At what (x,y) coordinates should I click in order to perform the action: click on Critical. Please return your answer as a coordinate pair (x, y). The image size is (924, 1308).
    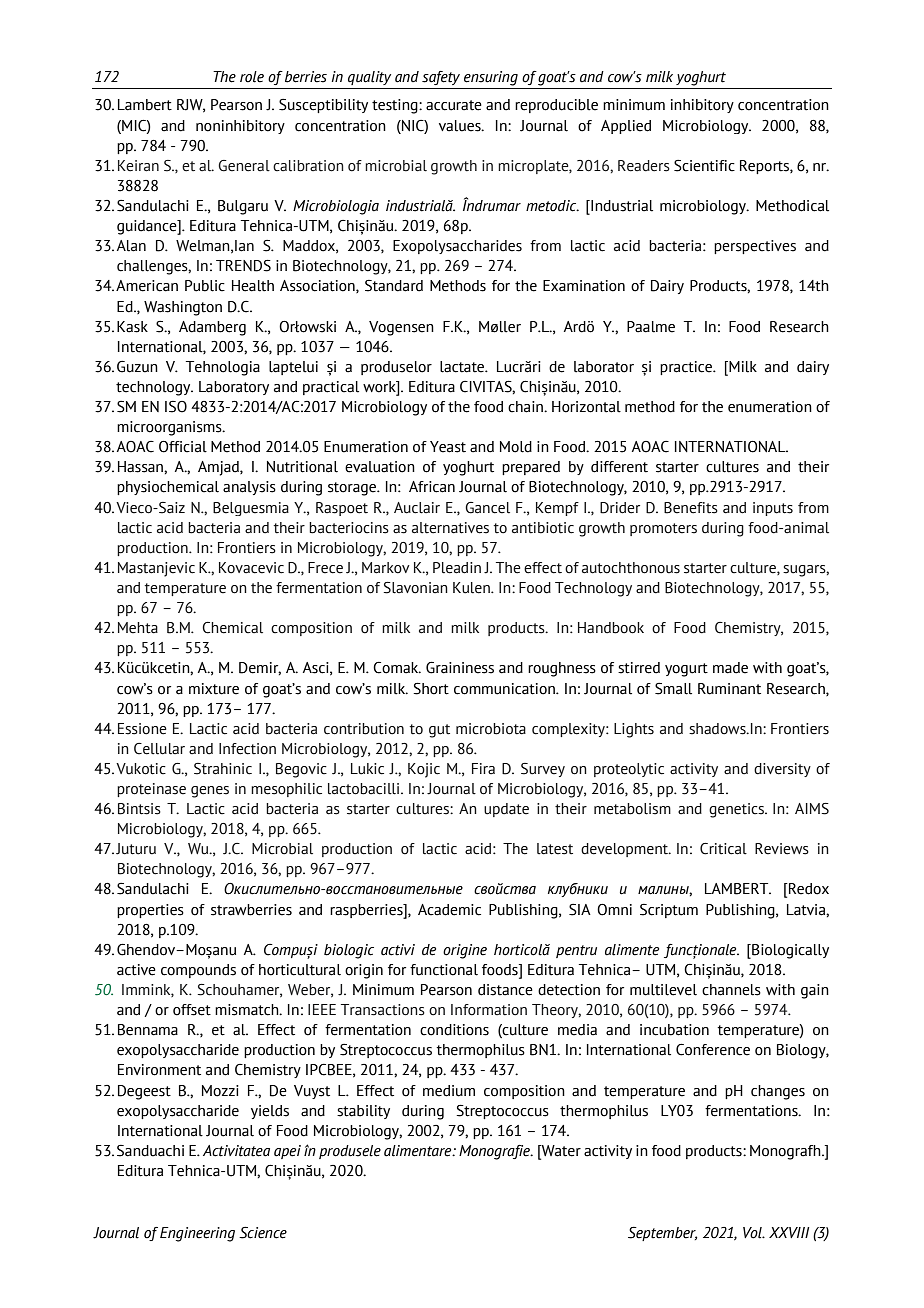
    Looking at the image, I should click on (723, 849).
